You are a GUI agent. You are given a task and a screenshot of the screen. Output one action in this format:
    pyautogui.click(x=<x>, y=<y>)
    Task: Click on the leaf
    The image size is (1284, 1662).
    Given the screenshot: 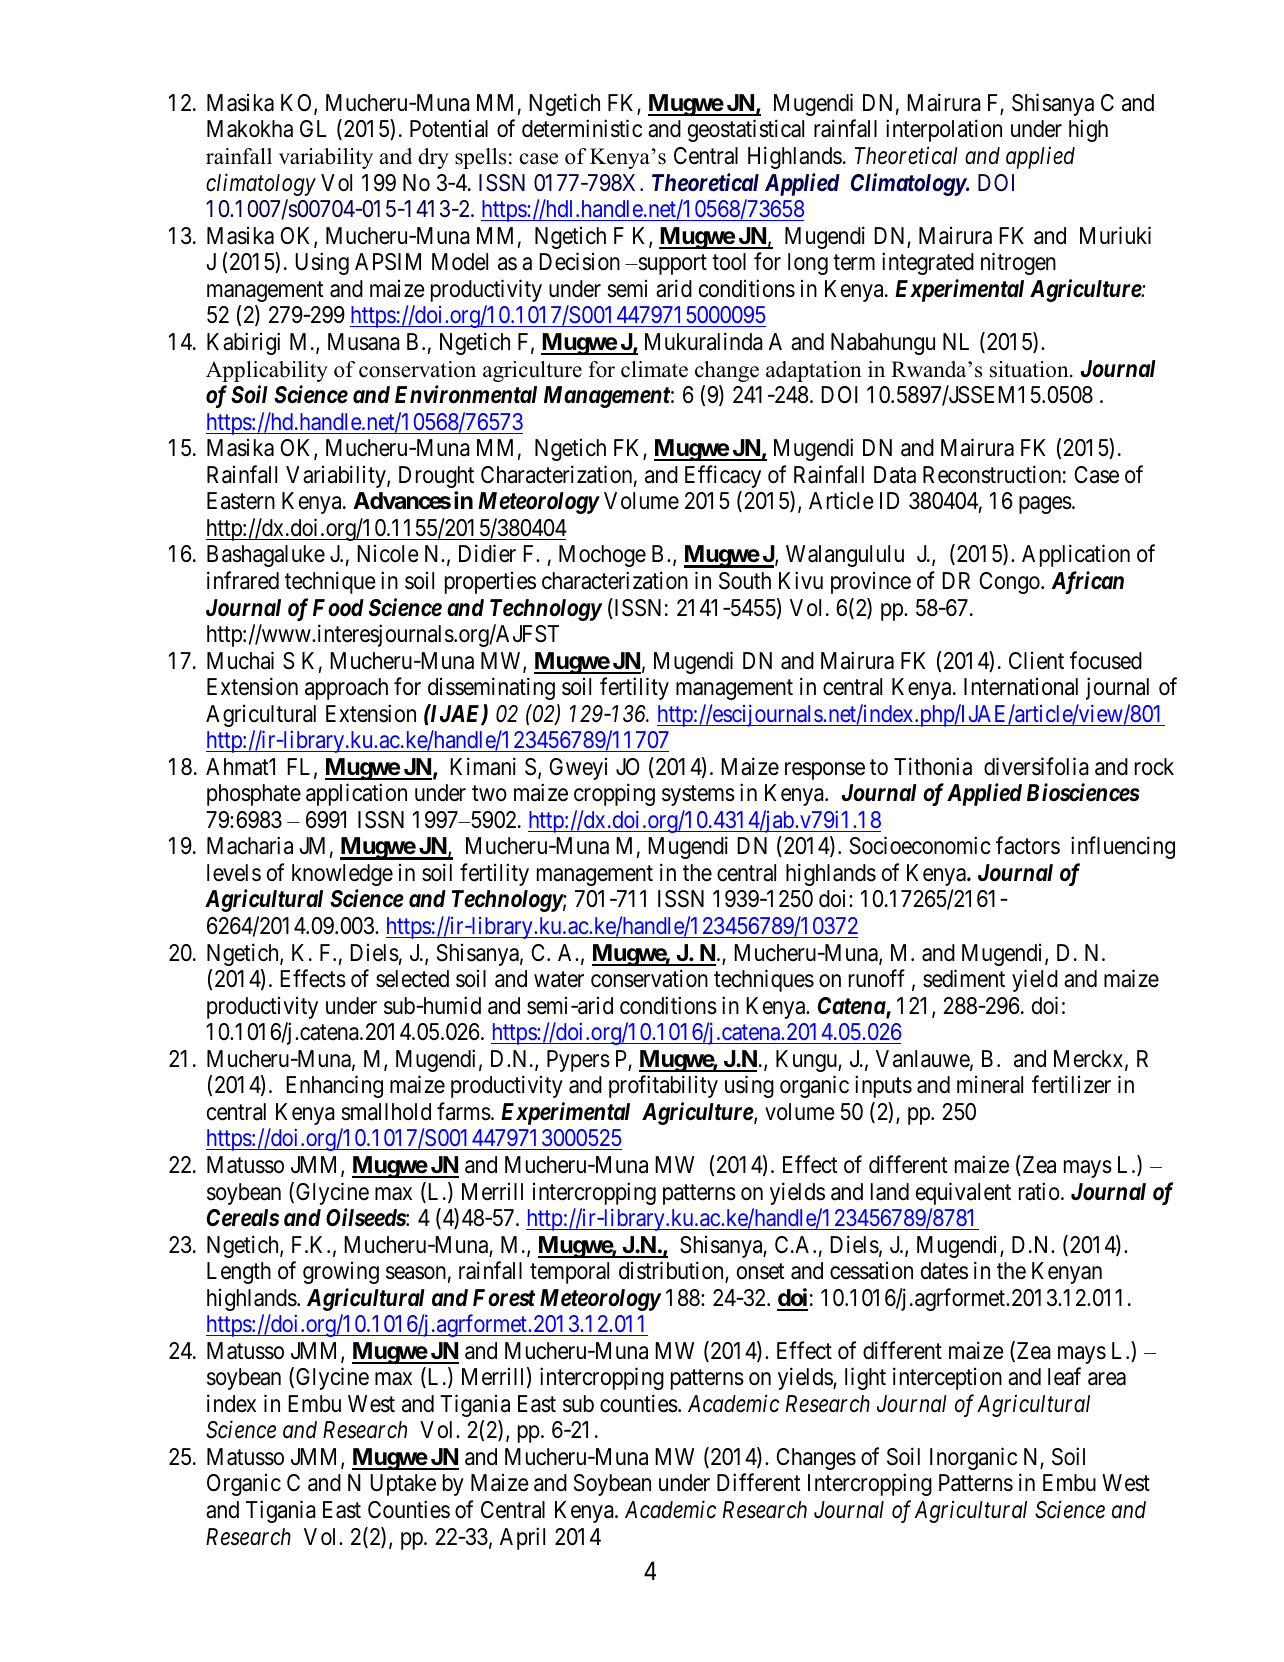 What is the action you would take?
    pyautogui.click(x=1064, y=1377)
